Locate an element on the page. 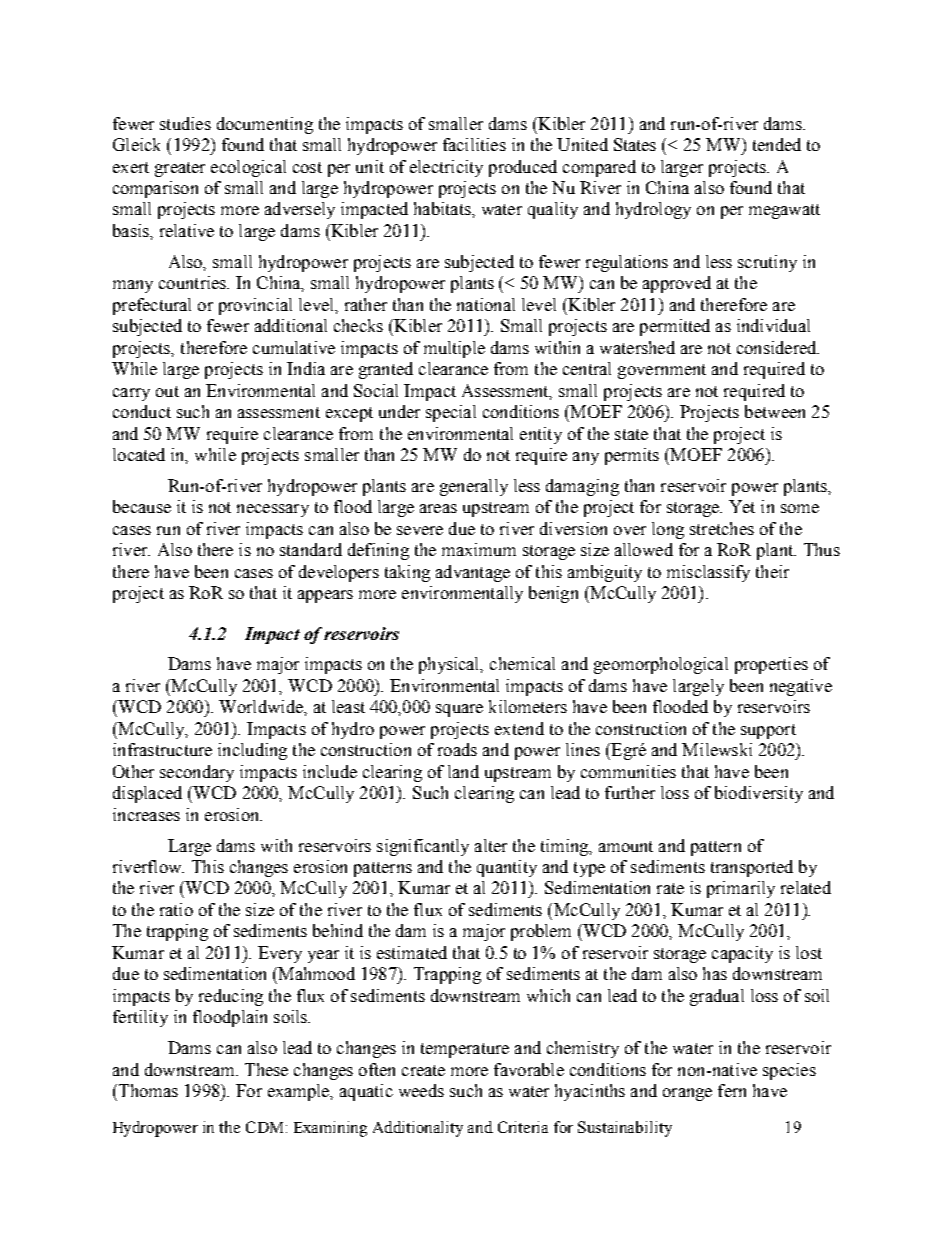 The width and height of the page is (952, 1233). stretches is located at coordinates (722, 528).
